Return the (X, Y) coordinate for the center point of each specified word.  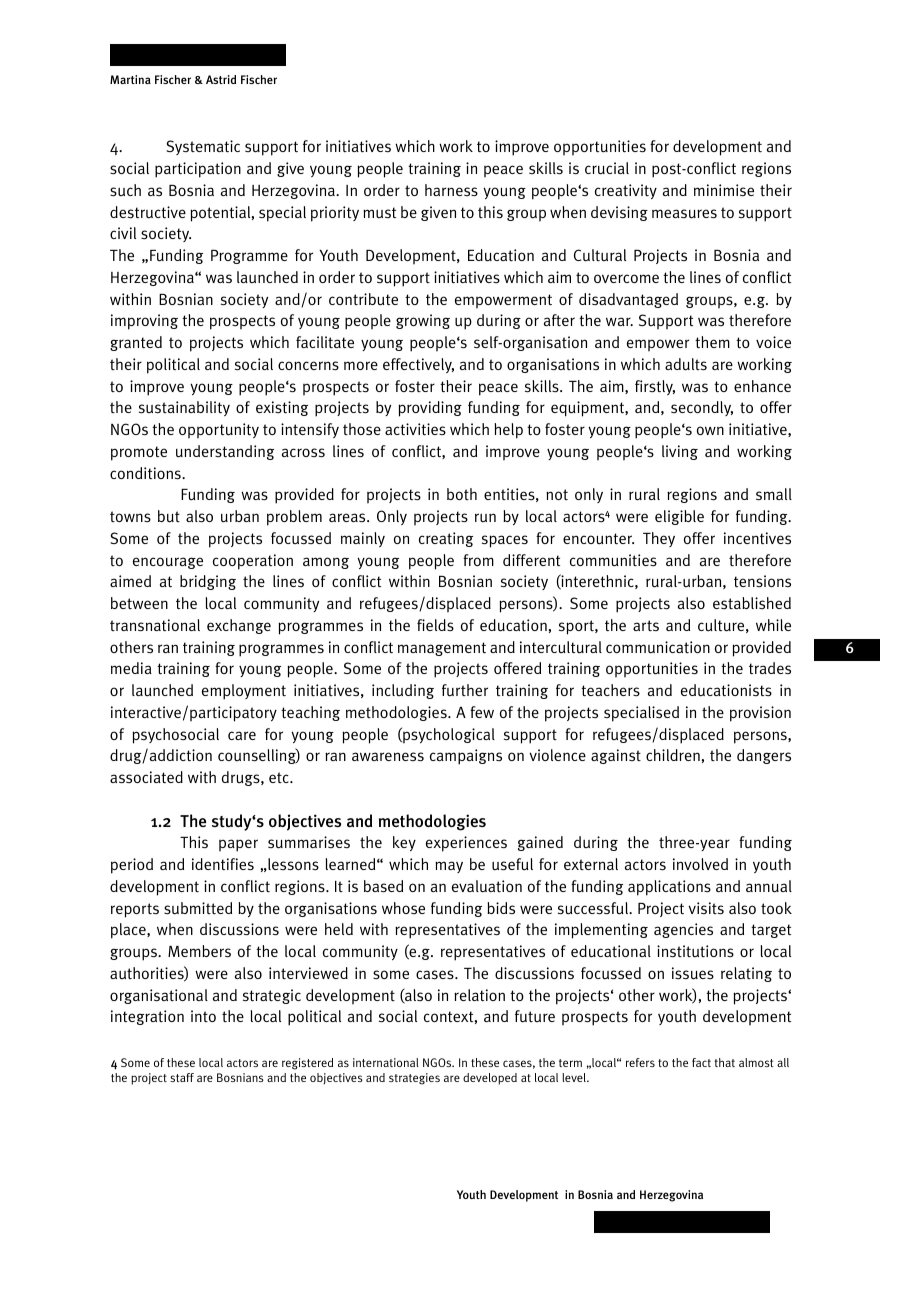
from (478, 560)
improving (144, 322)
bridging (208, 582)
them (712, 342)
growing (423, 321)
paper (238, 845)
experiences (466, 844)
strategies (414, 1079)
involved (700, 864)
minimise (724, 190)
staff (182, 1077)
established (752, 603)
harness (451, 190)
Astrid (221, 79)
